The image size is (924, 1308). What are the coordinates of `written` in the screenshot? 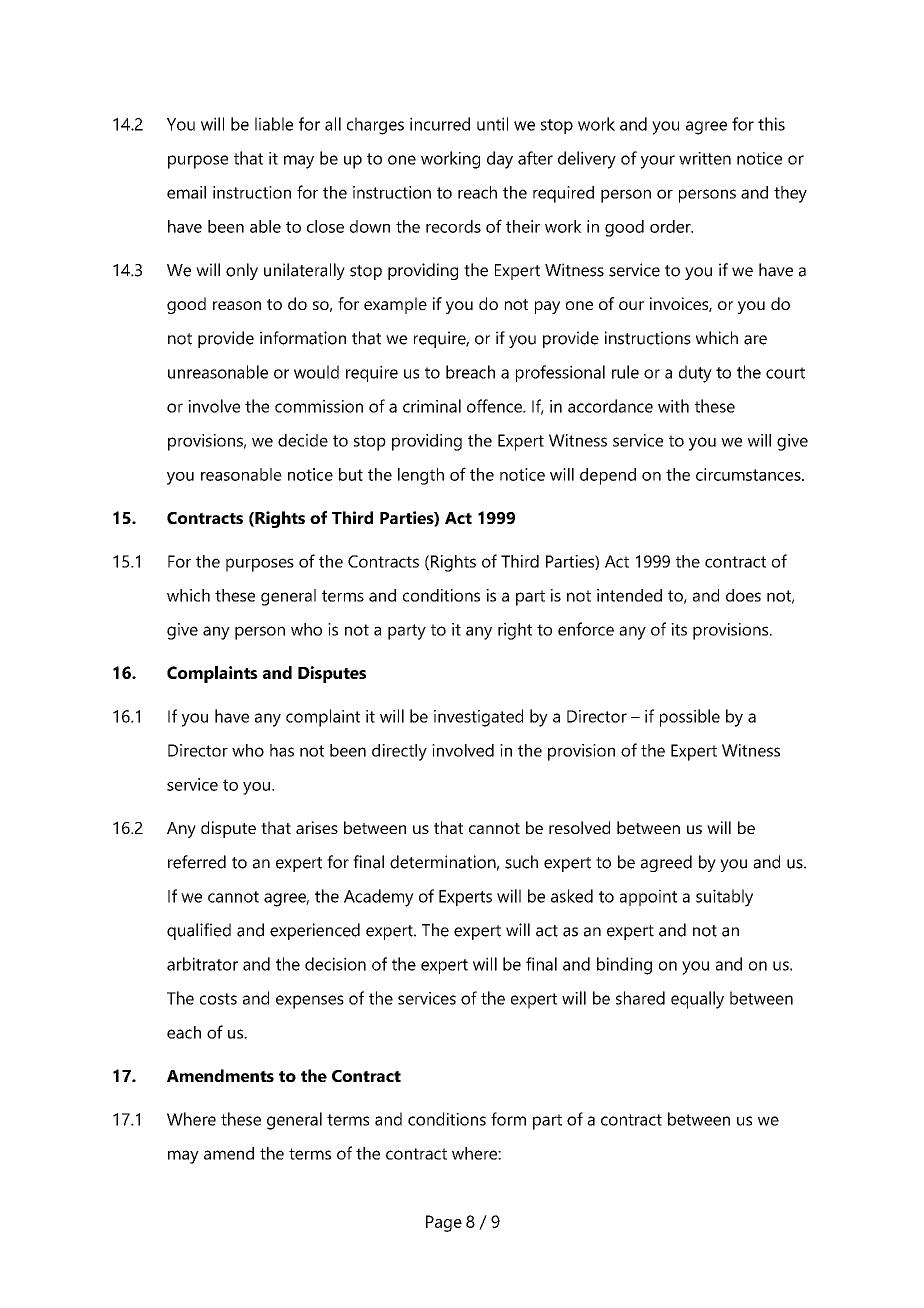 It's located at (705, 158).
